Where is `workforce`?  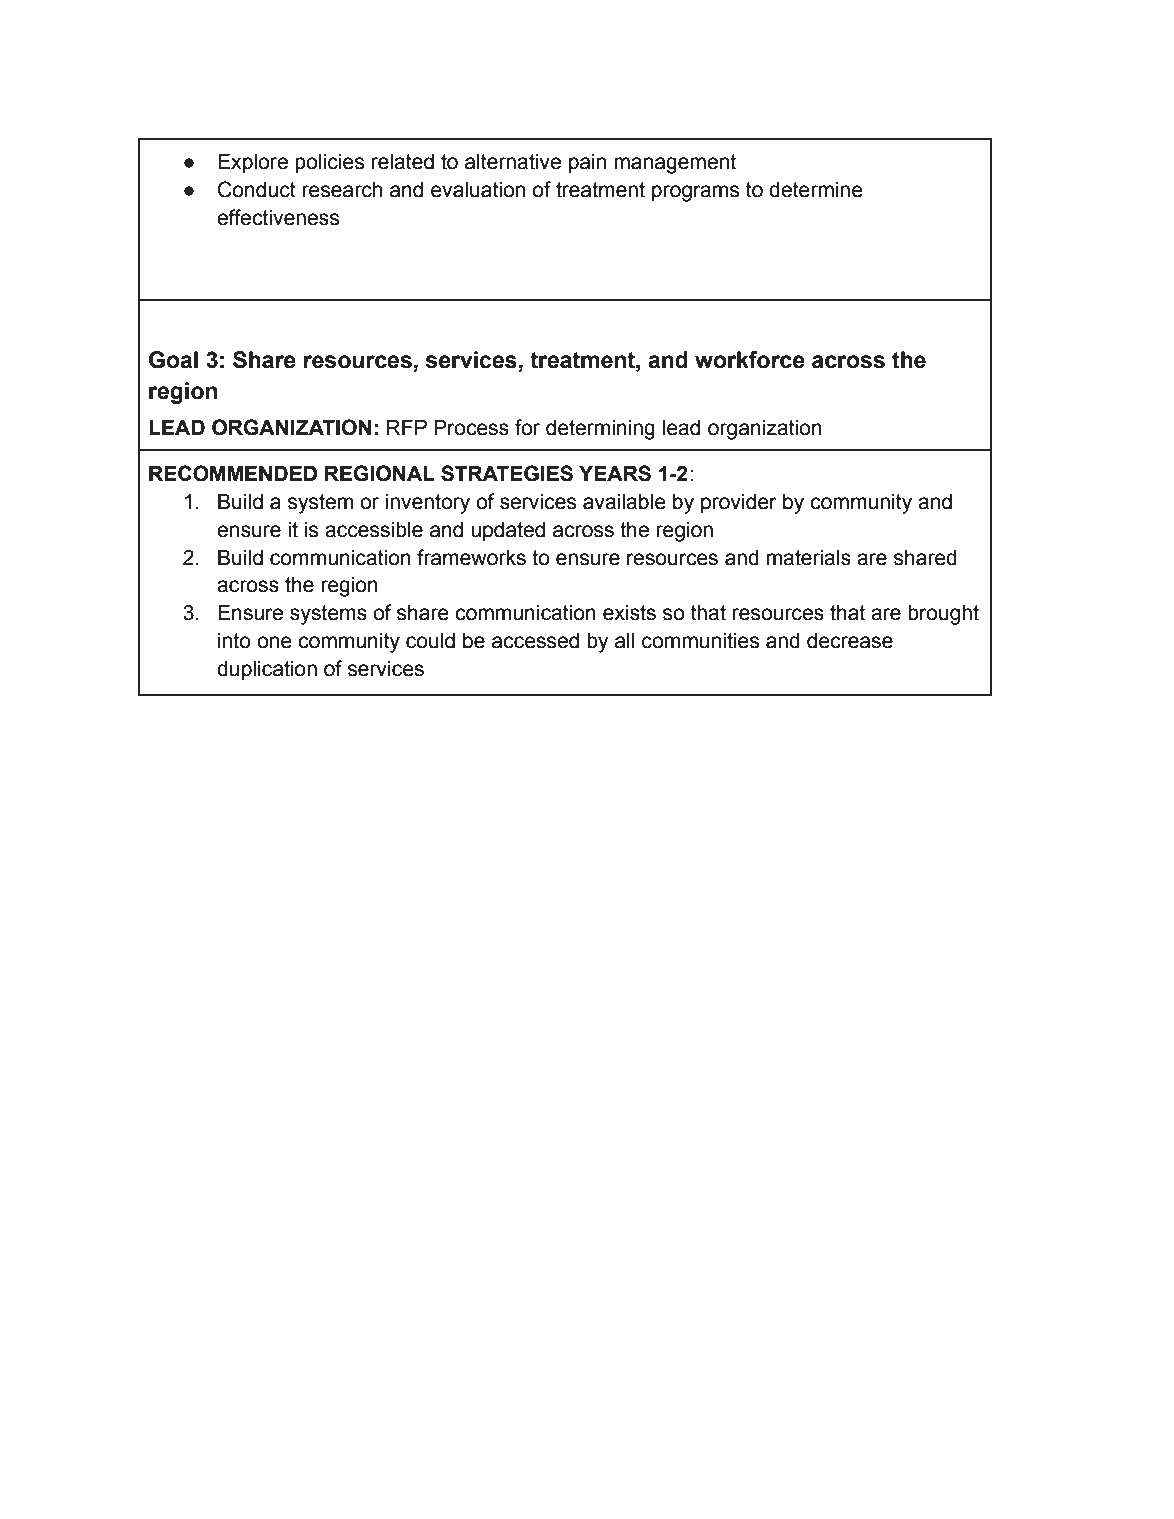
workforce is located at coordinates (750, 360).
